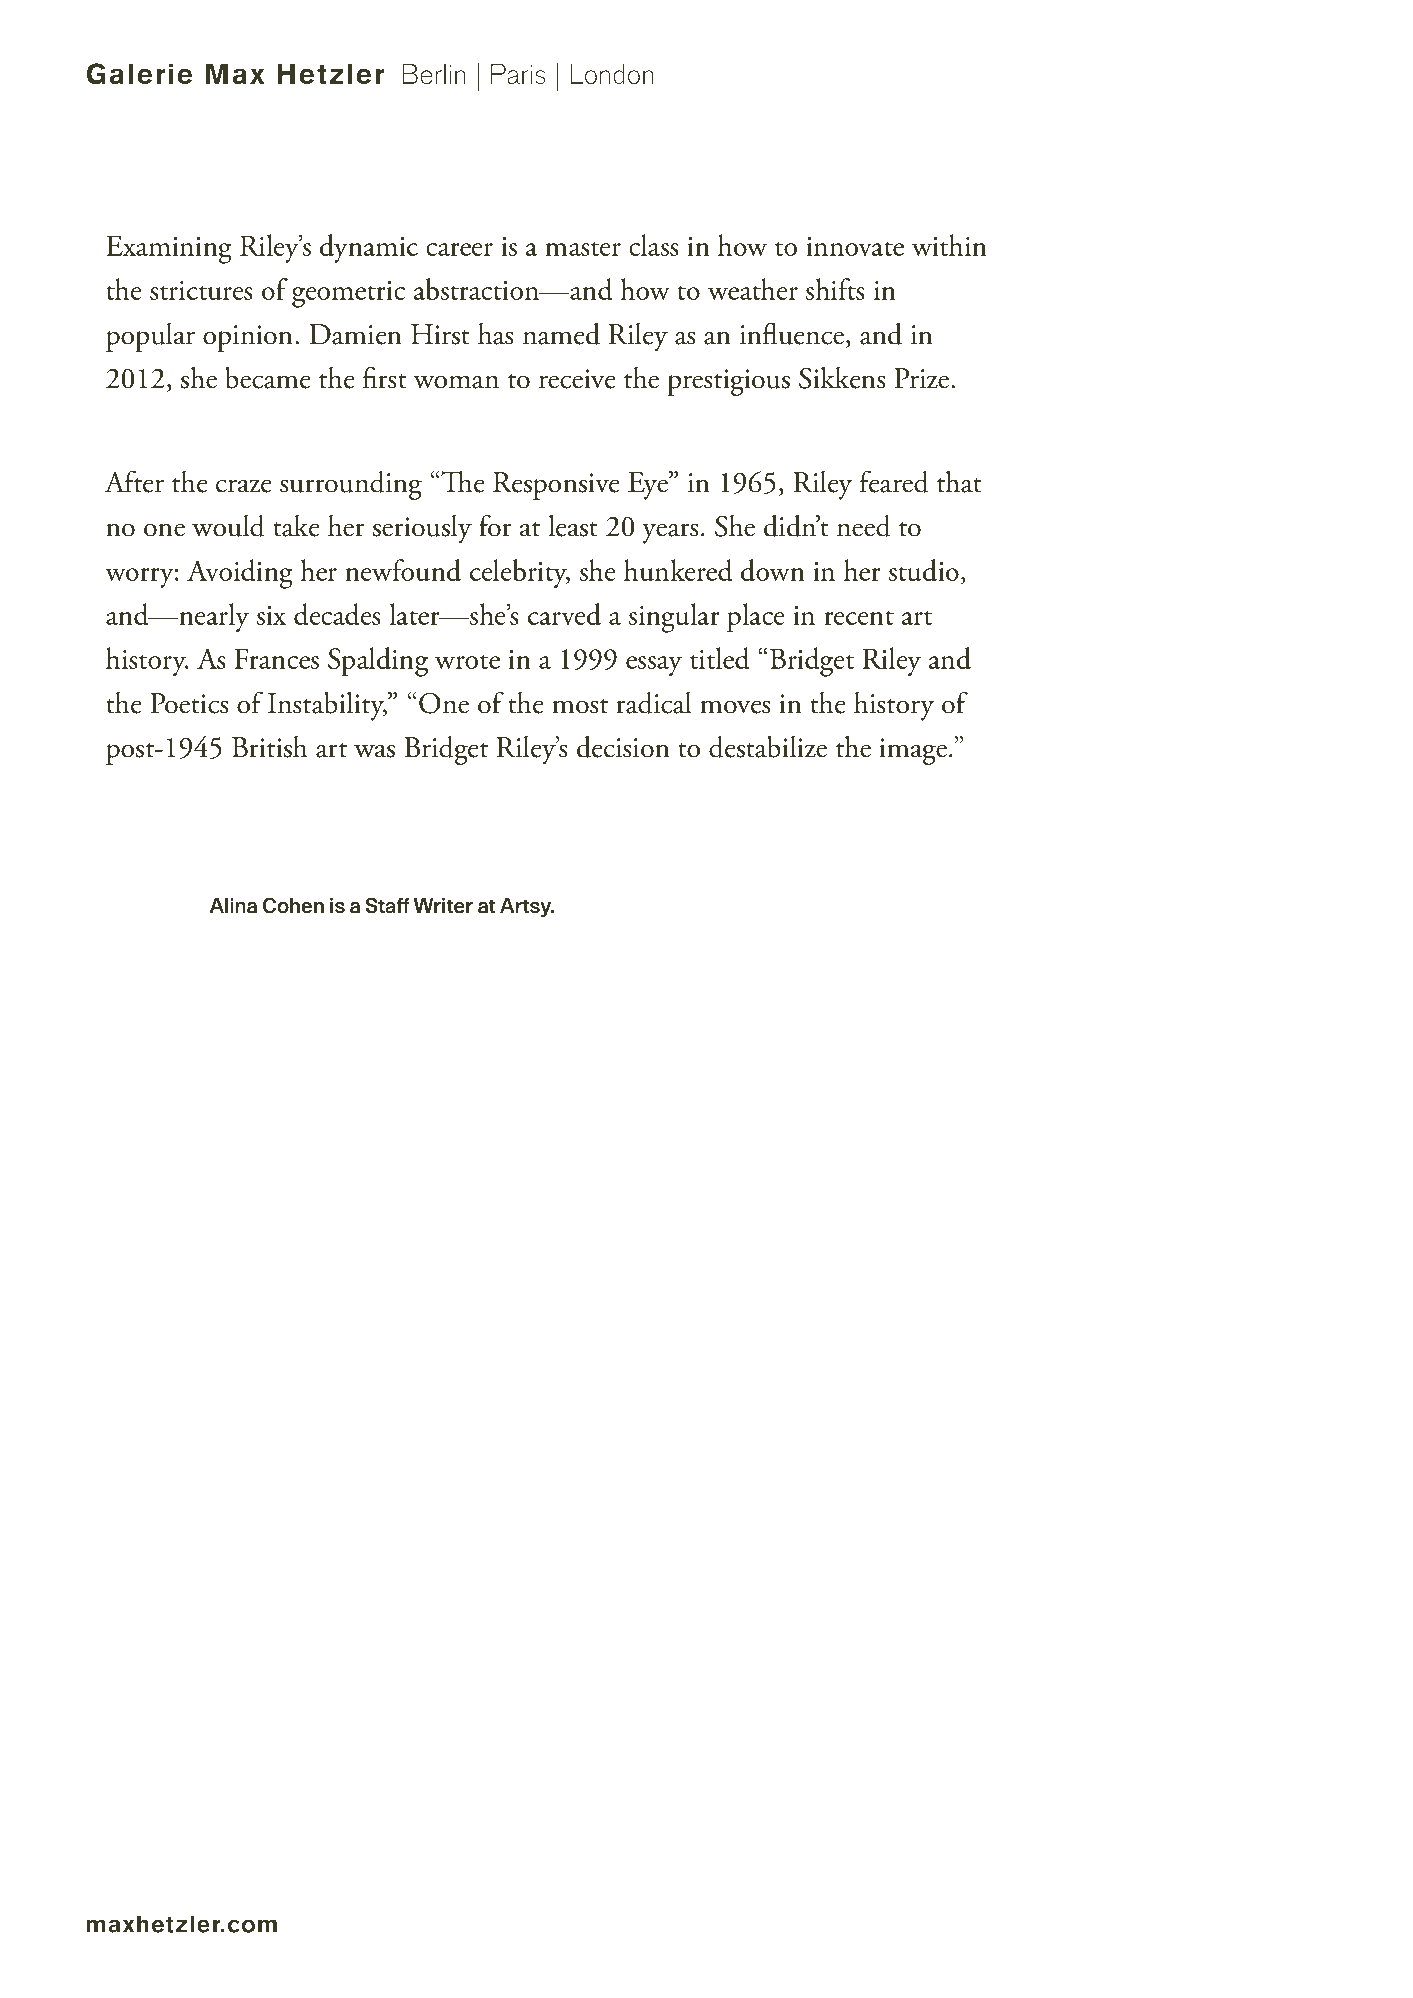 The width and height of the image is (1413, 1998). Describe the element at coordinates (139, 74) in the image. I see `Galerie` at that location.
